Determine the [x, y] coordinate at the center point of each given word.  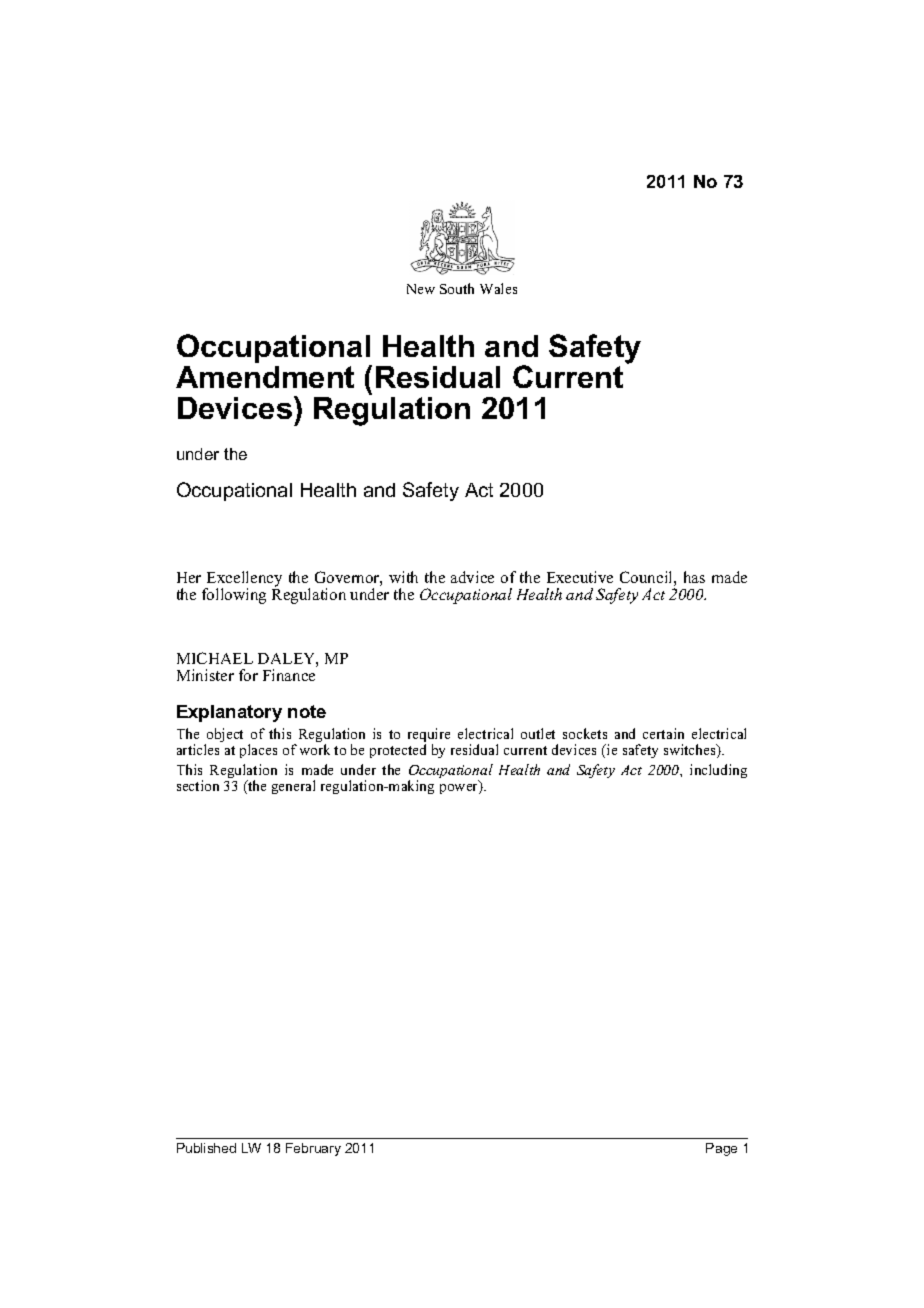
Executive [580, 577]
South [457, 288]
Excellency [243, 580]
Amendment [265, 377]
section [198, 785]
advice [472, 577]
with [403, 577]
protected [398, 751]
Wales [498, 288]
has [694, 577]
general [293, 787]
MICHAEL [215, 658]
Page [721, 1149]
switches [691, 751]
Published [206, 1148]
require [429, 737]
